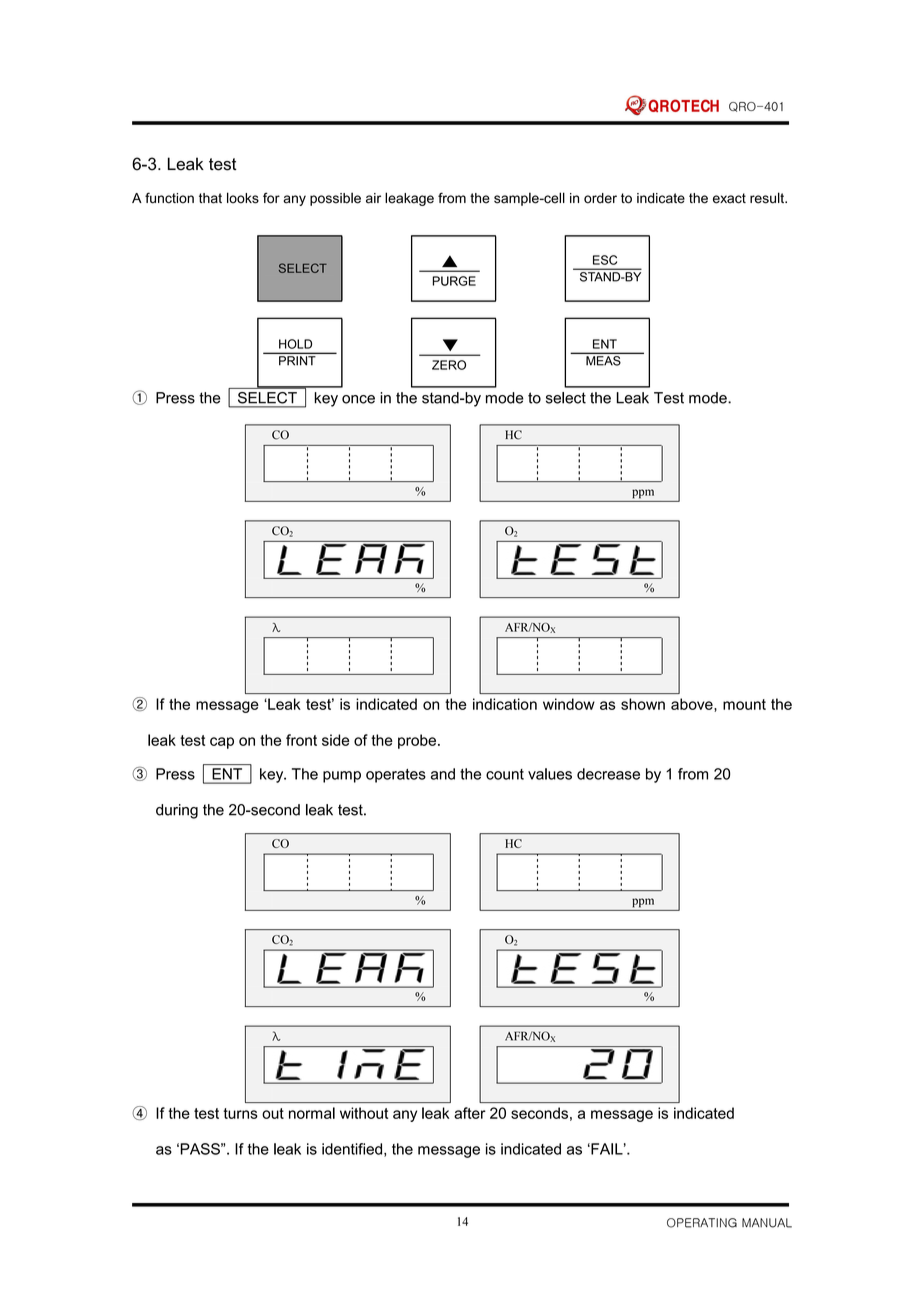 This screenshot has height=1308, width=924. I want to click on looks, so click(243, 198).
